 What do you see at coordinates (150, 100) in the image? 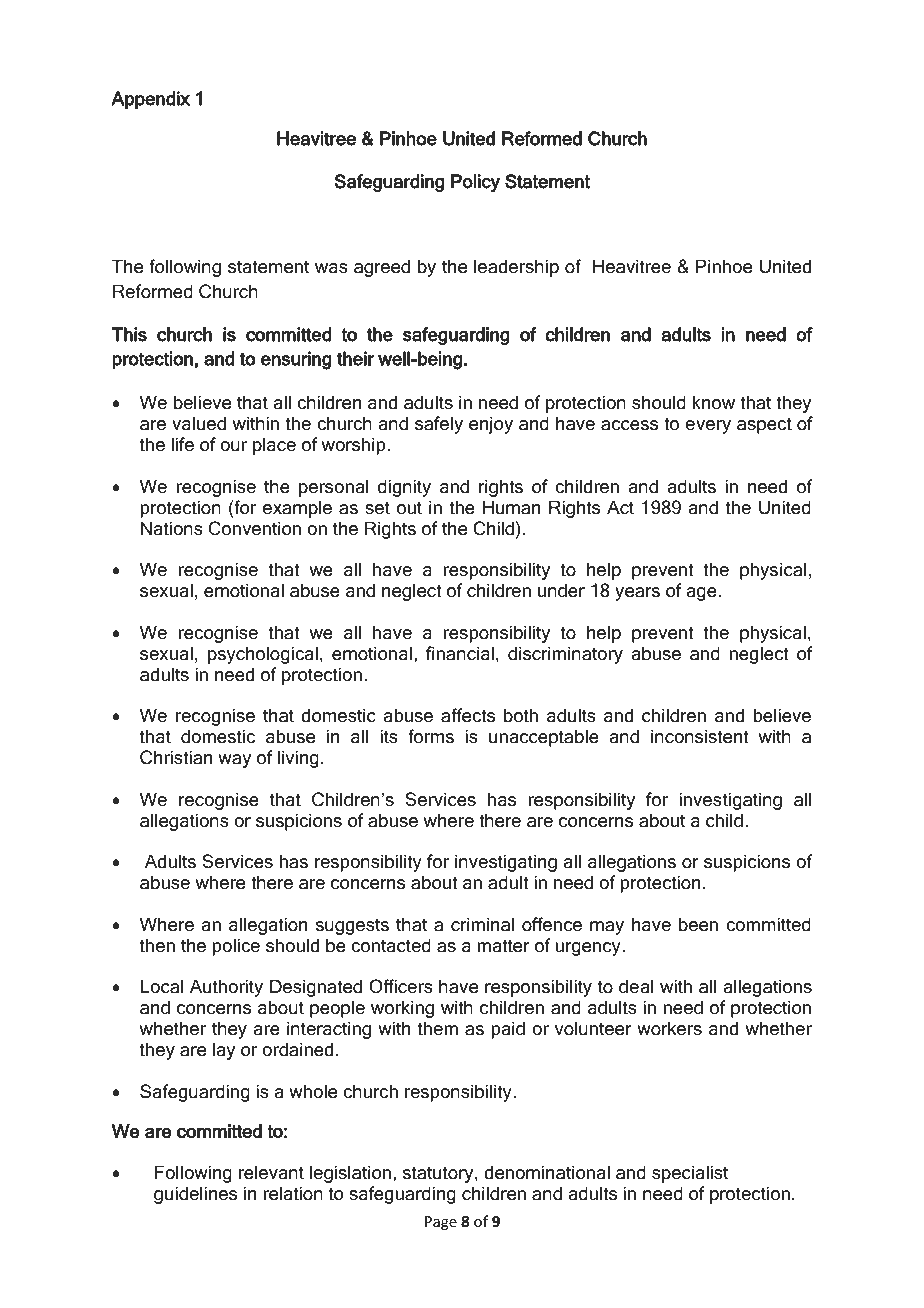
I see `Appendix` at bounding box center [150, 100].
